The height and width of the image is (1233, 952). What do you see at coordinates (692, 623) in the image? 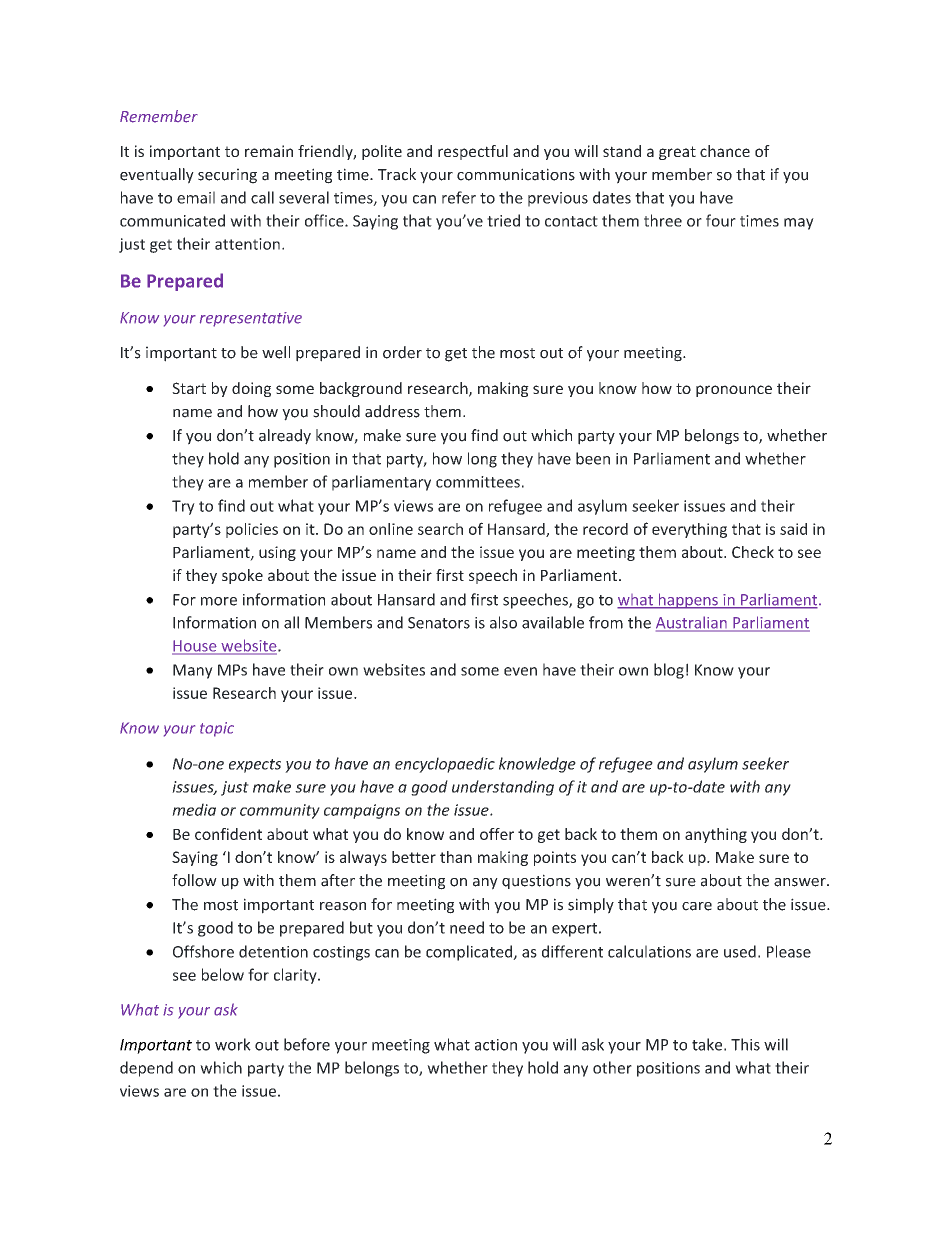
I see `Australian` at bounding box center [692, 623].
